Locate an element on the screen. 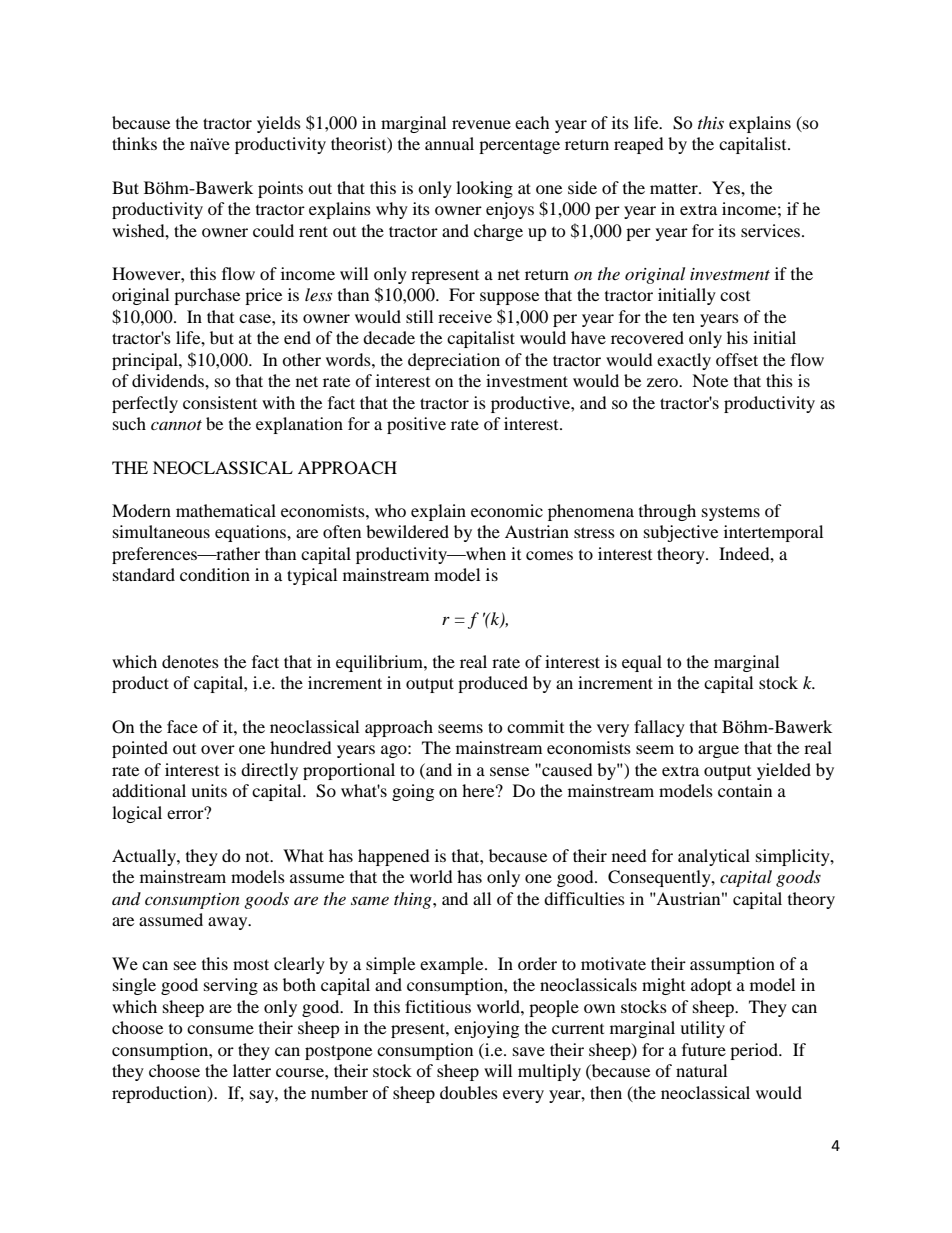  sense is located at coordinates (509, 771).
